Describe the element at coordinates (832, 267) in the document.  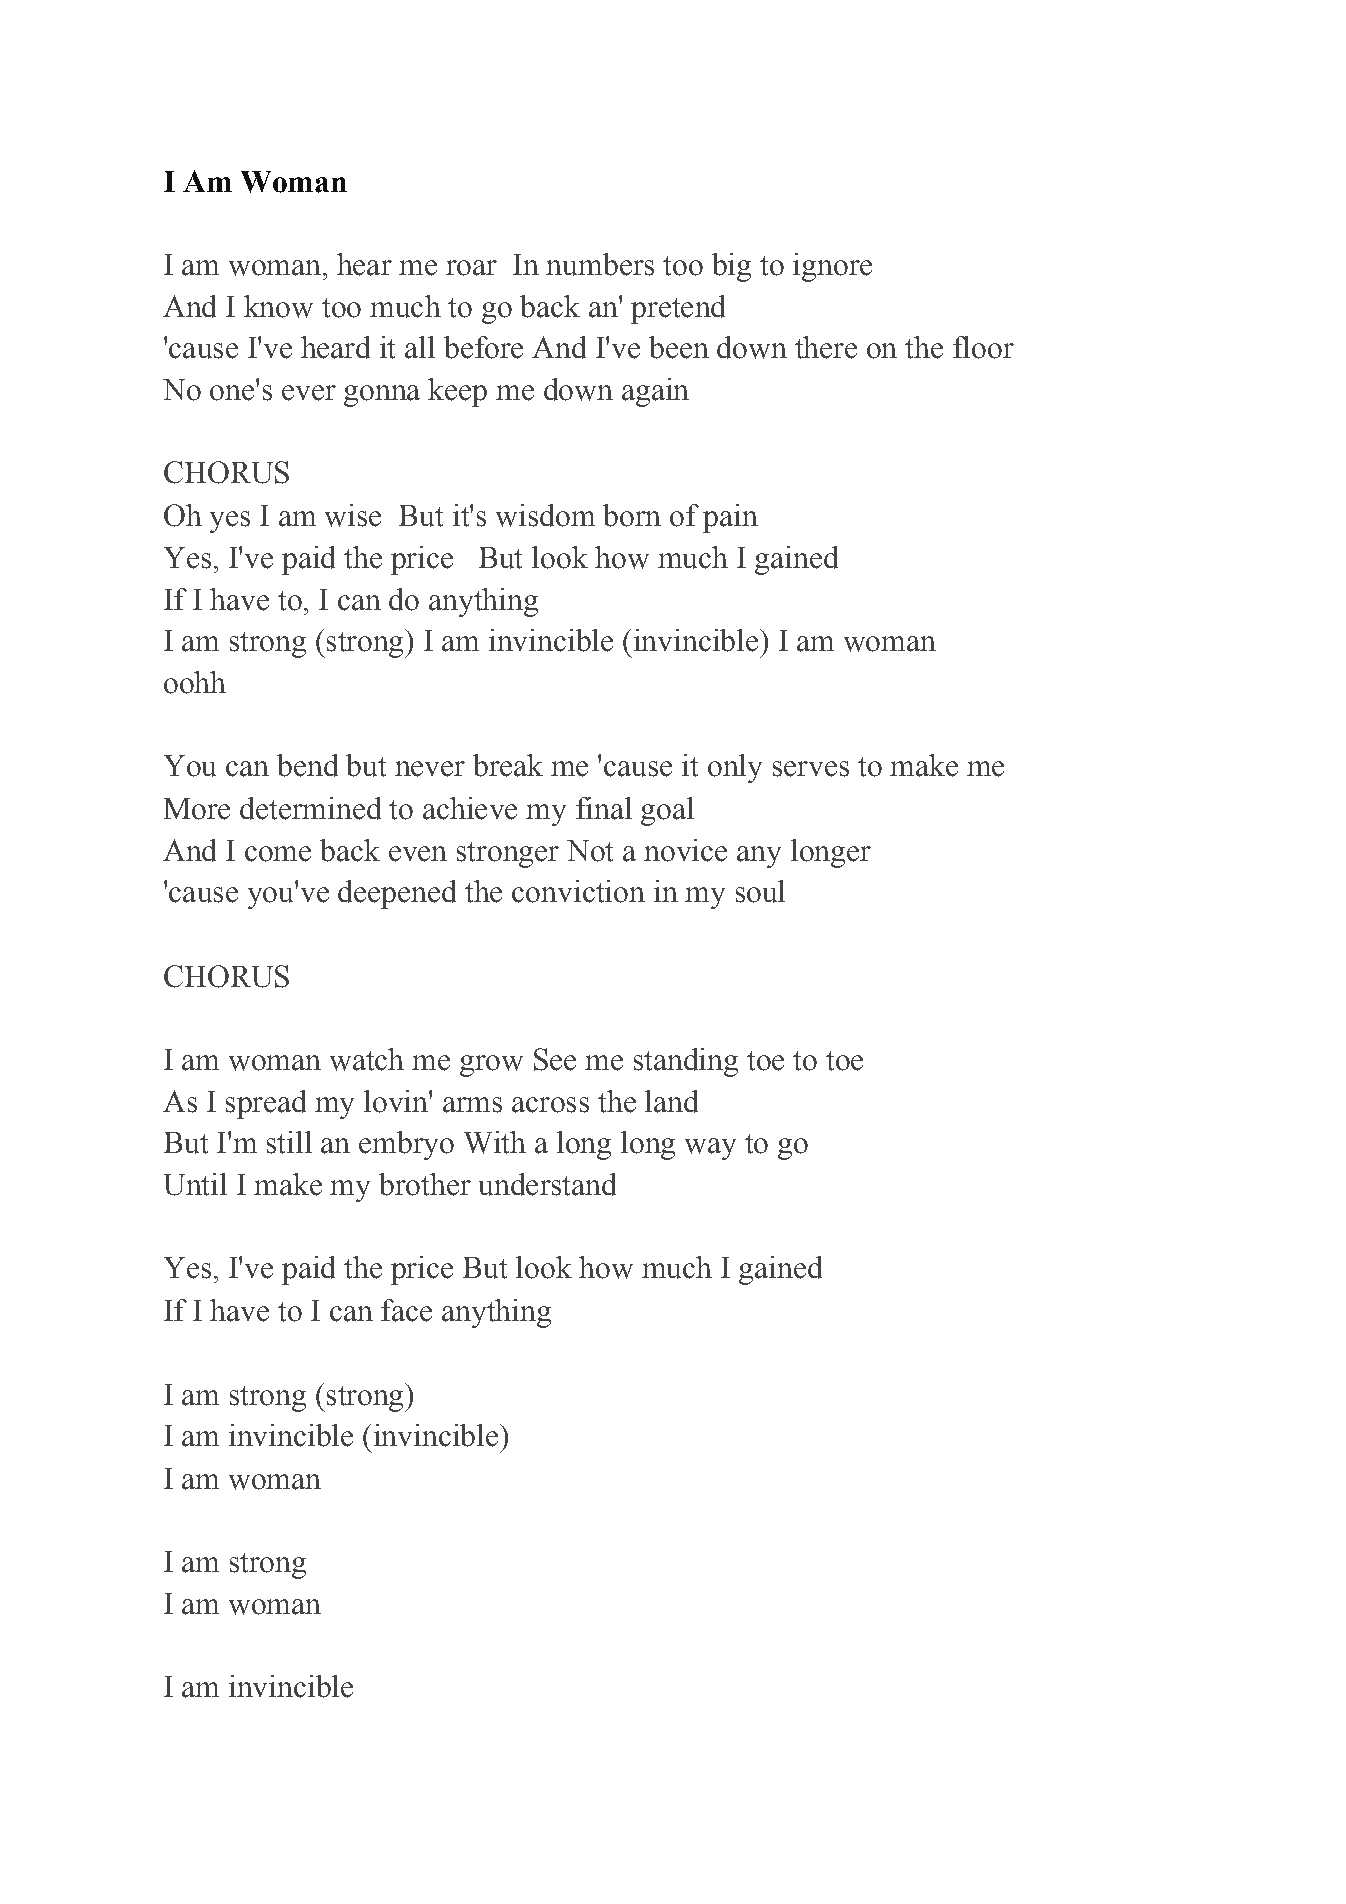
I see `ignore` at that location.
